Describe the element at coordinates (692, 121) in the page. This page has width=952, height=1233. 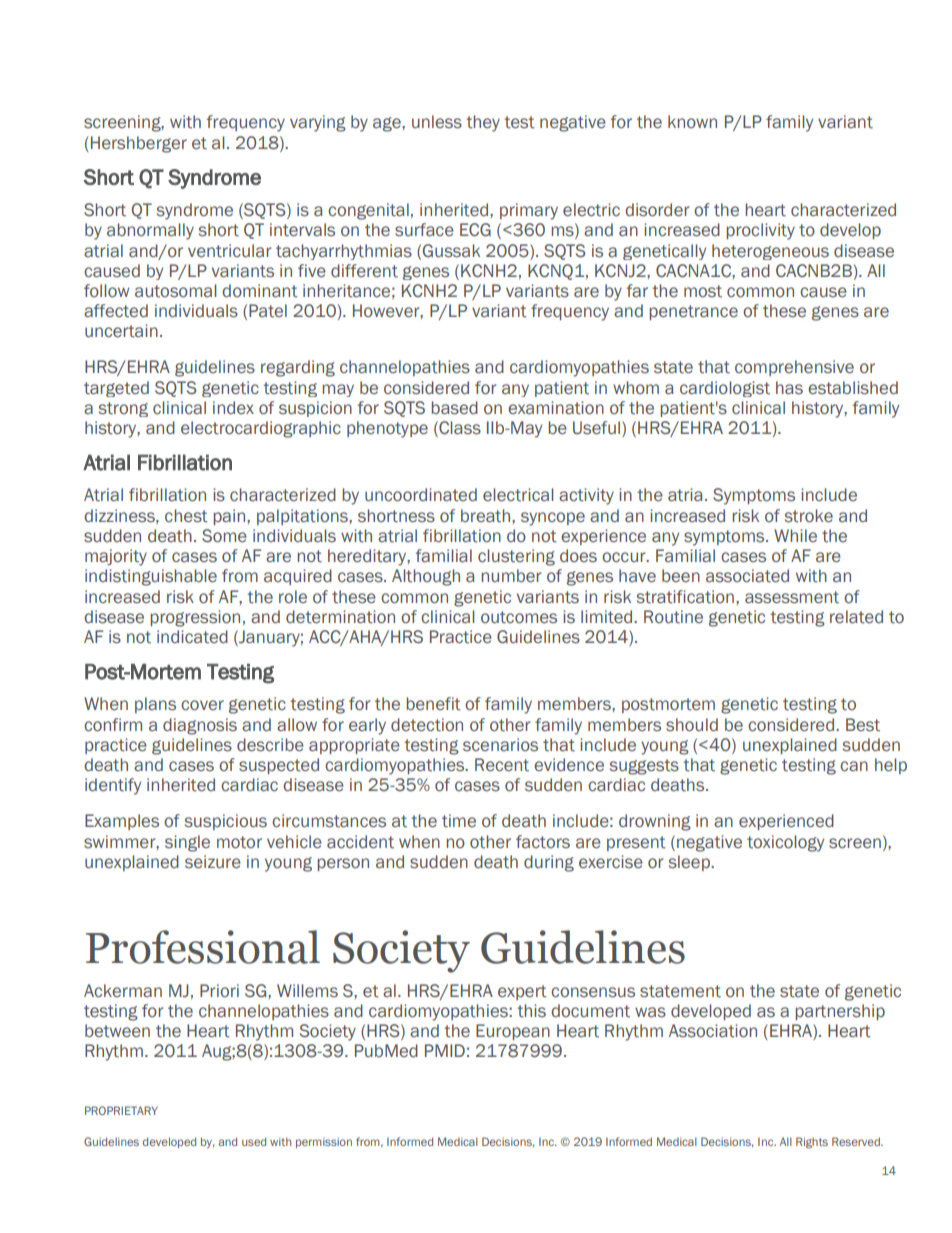
I see `known` at that location.
